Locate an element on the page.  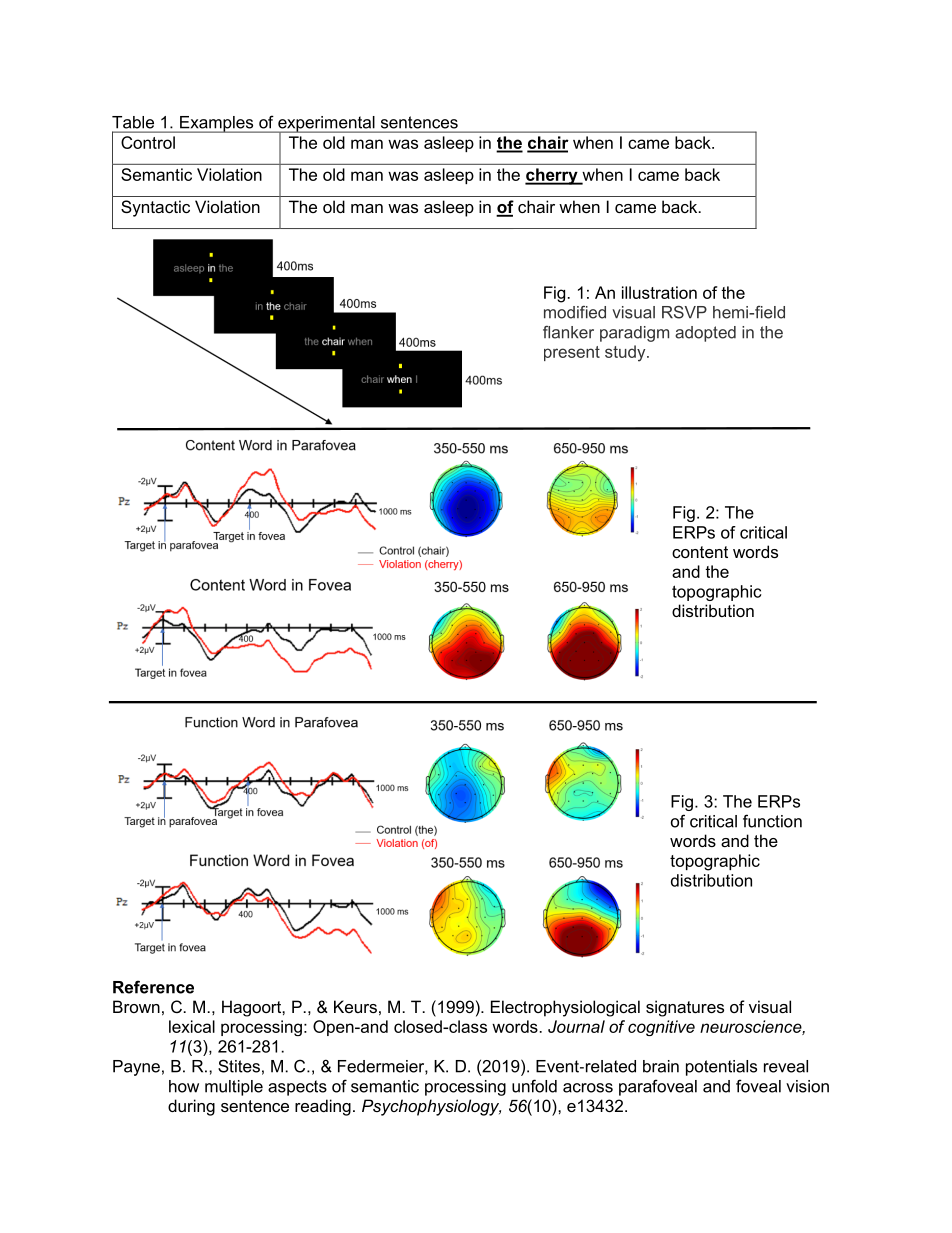
Syntactic is located at coordinates (155, 208).
